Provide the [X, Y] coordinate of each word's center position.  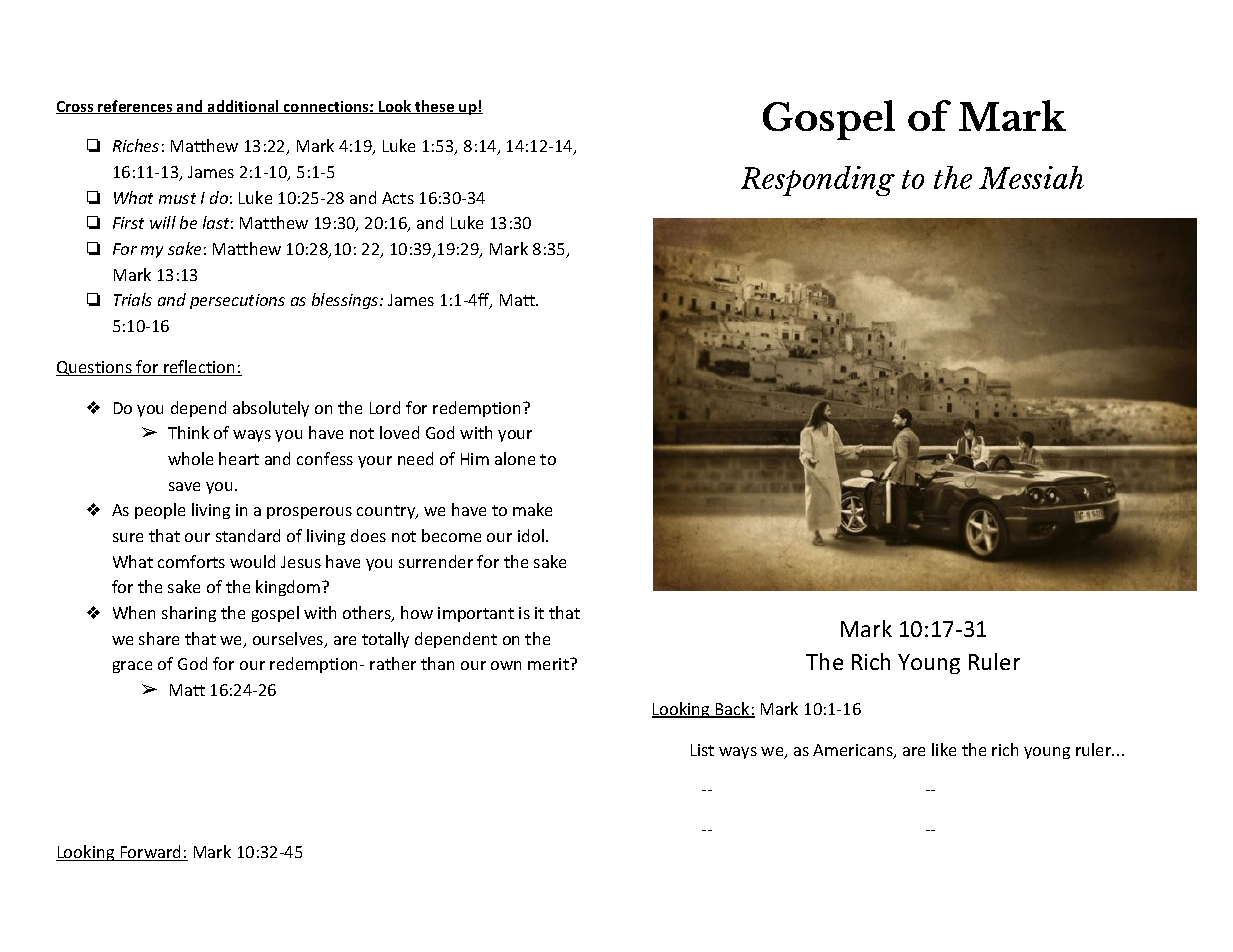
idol [531, 535]
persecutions [237, 301]
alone [515, 458]
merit [549, 664]
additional [243, 107]
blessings [346, 301]
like [944, 749]
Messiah [1031, 177]
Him [475, 459]
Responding [818, 181]
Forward [151, 853]
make [532, 509]
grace [132, 667]
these [435, 107]
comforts [191, 561]
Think [188, 432]
